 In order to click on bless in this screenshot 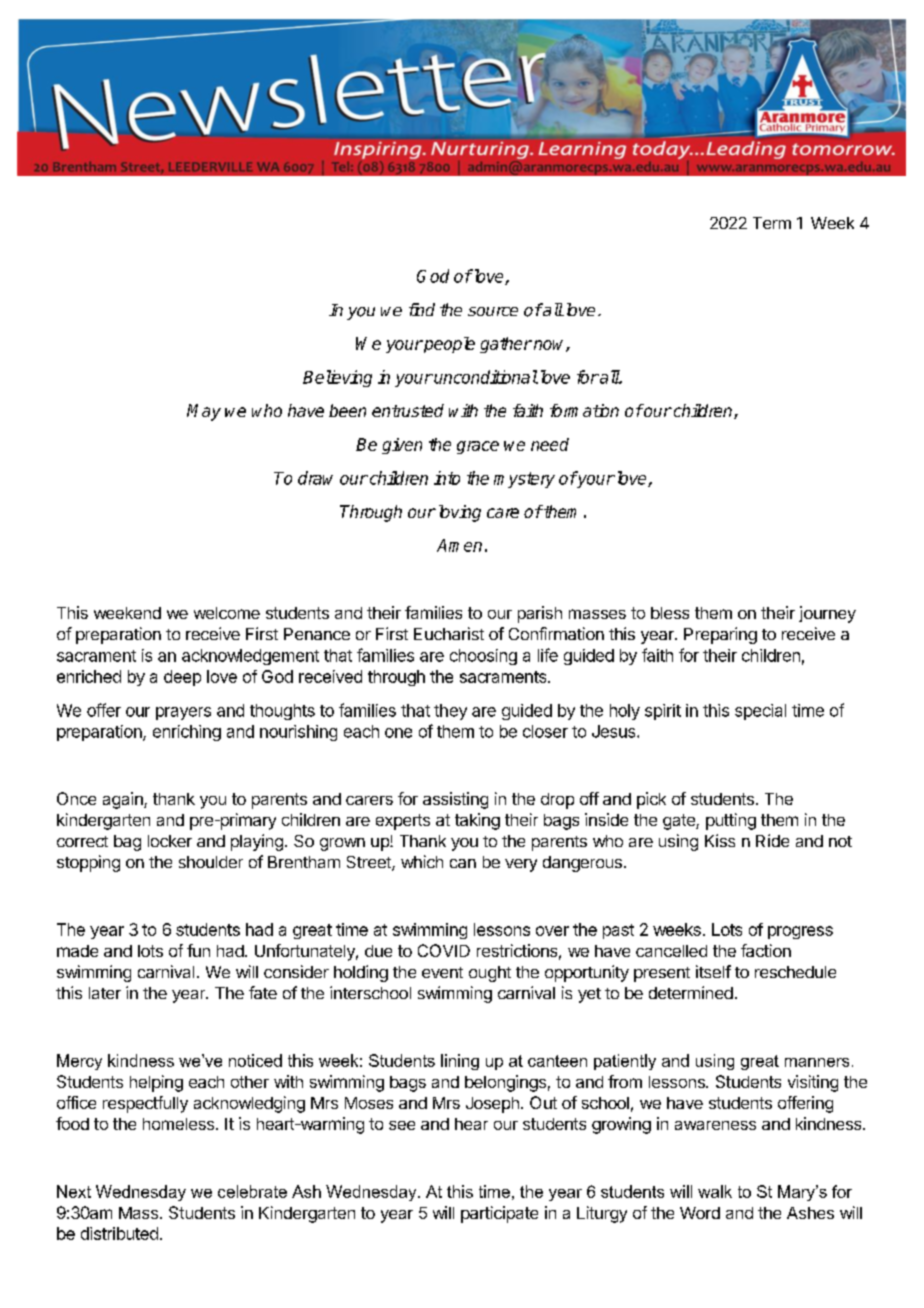, I will do `click(670, 613)`.
